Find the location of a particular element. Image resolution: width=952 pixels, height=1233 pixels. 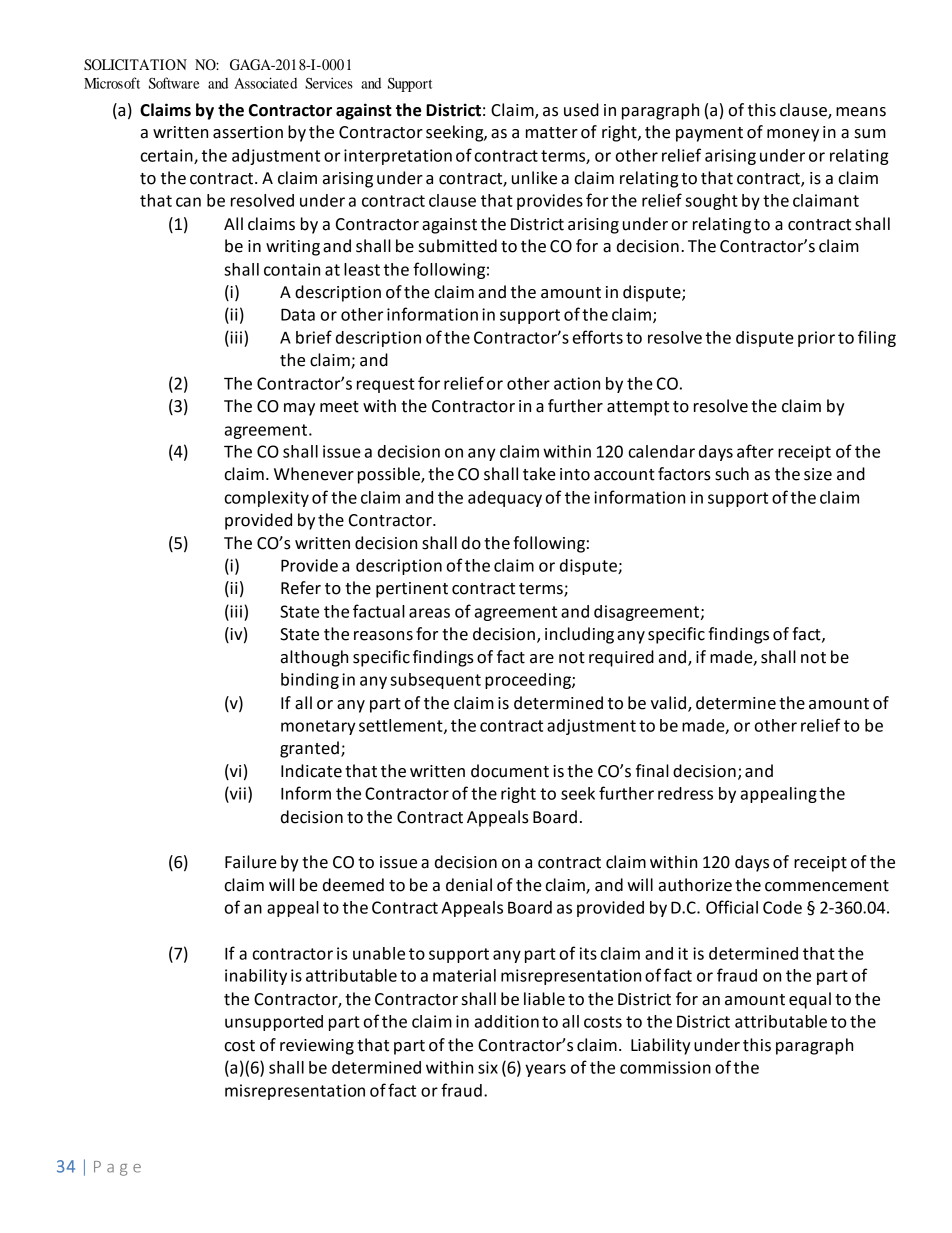

valid is located at coordinates (668, 703).
